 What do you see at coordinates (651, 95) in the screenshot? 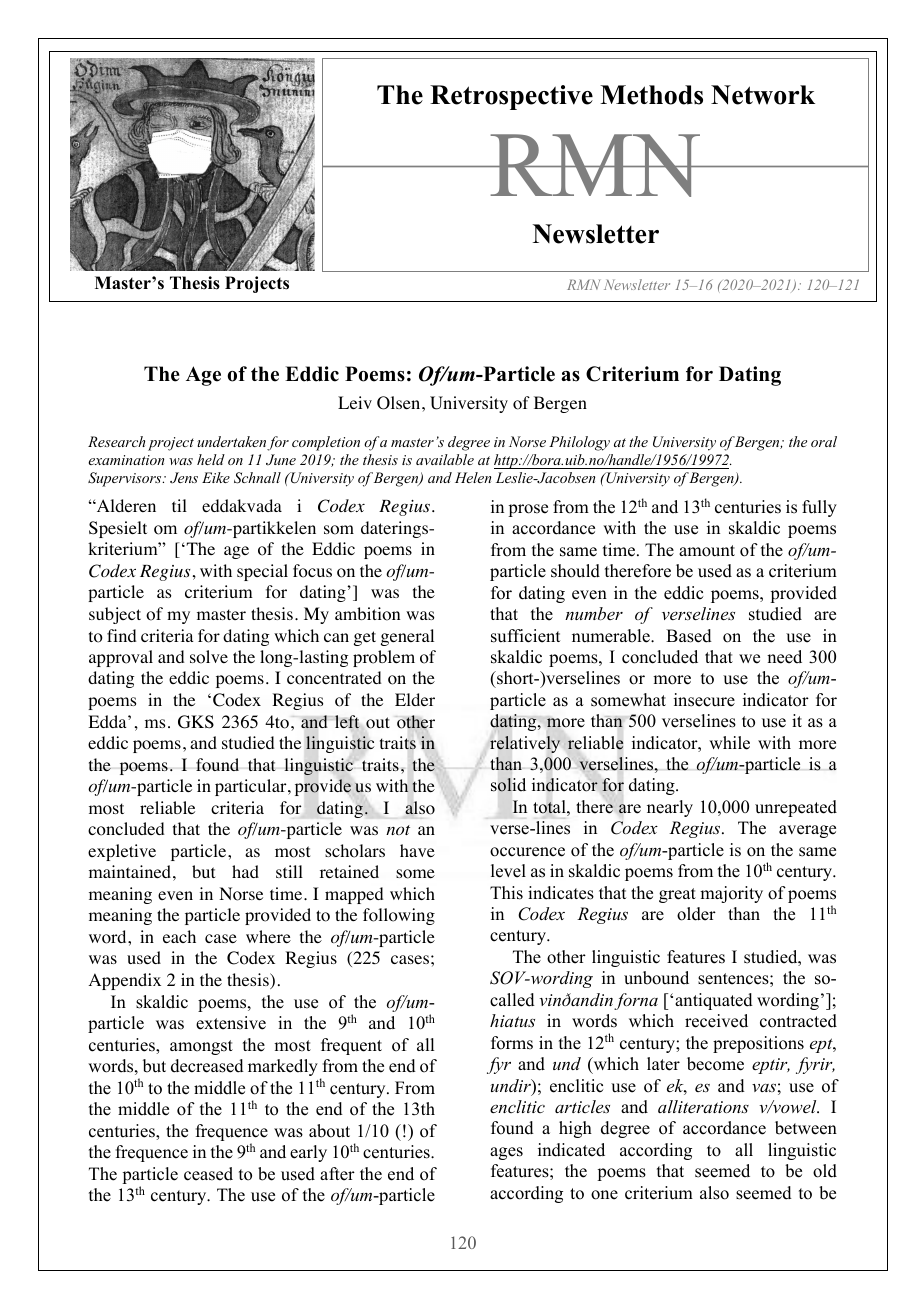
I see `Methods` at bounding box center [651, 95].
